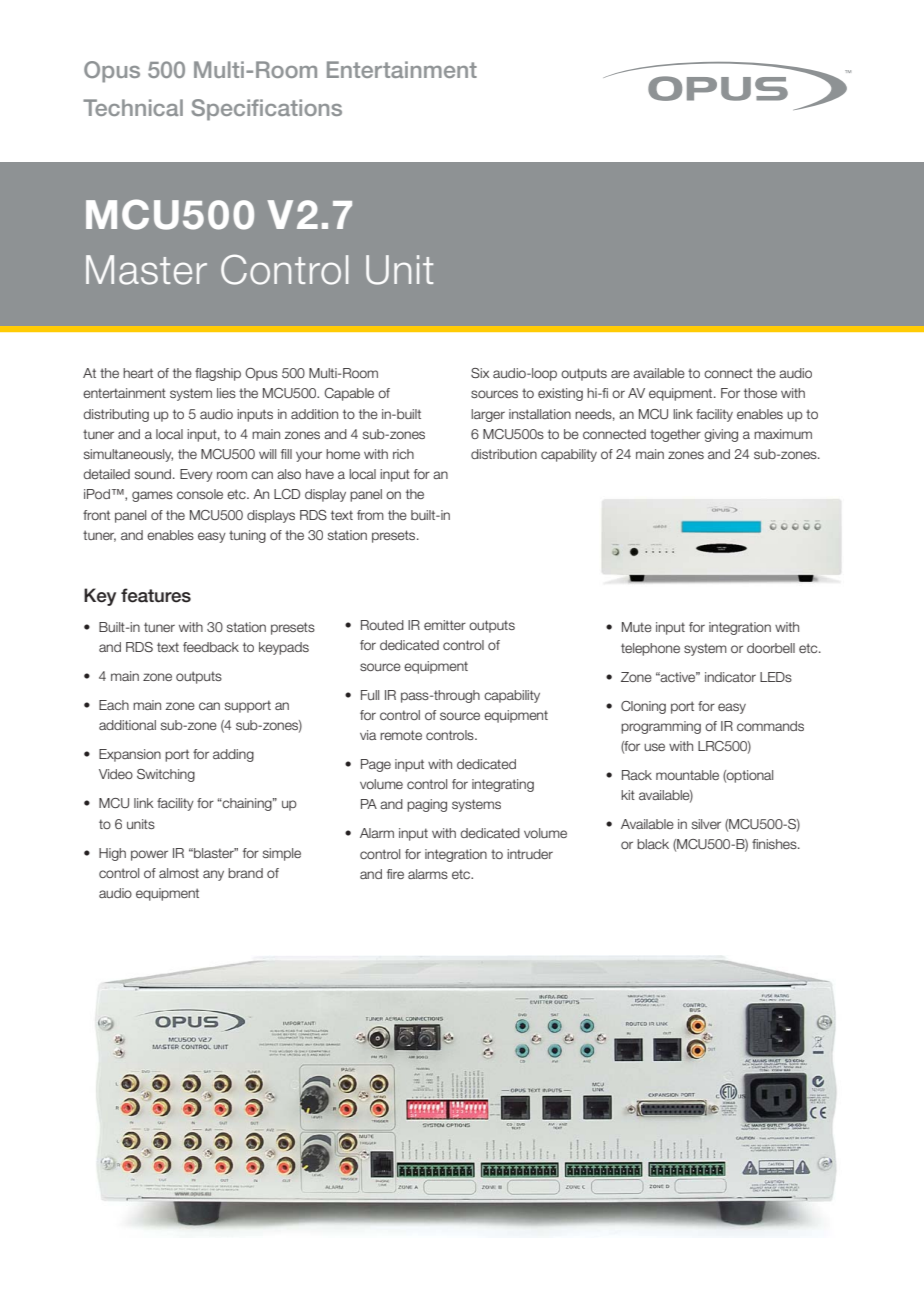  What do you see at coordinates (480, 373) in the document?
I see `Six` at bounding box center [480, 373].
